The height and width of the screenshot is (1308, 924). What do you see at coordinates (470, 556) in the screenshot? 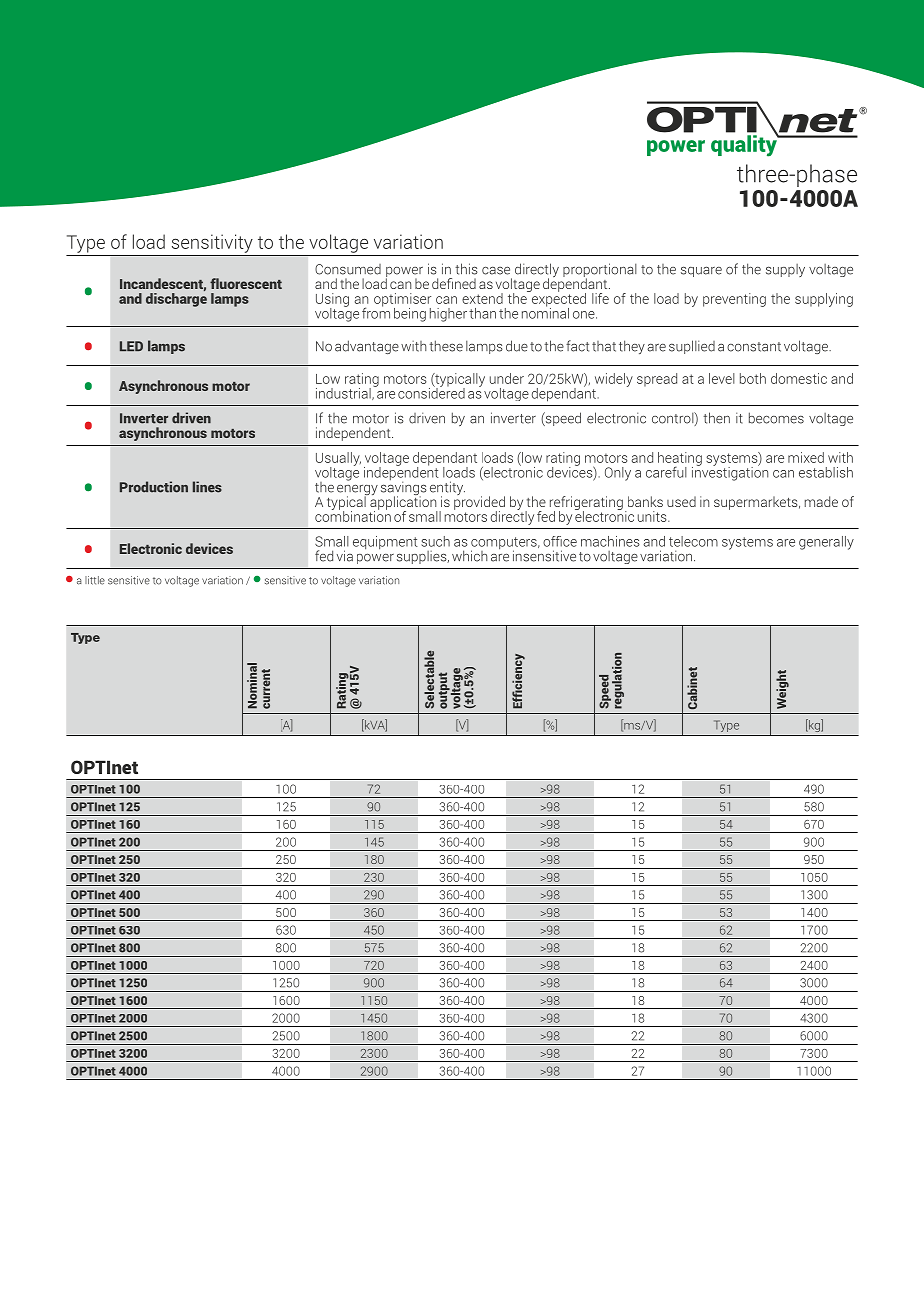
I see `which` at bounding box center [470, 556].
